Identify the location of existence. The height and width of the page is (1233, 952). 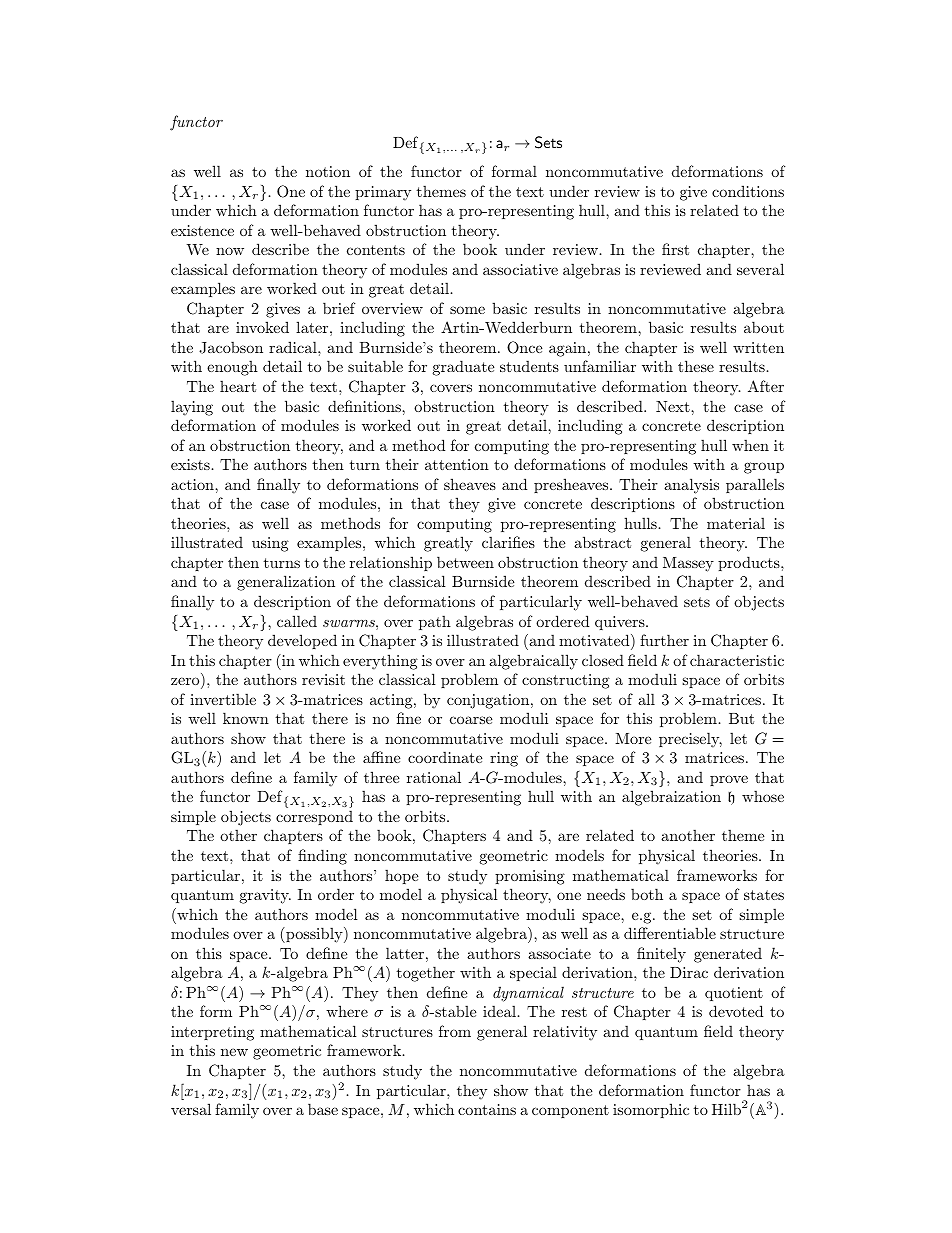
(202, 230).
